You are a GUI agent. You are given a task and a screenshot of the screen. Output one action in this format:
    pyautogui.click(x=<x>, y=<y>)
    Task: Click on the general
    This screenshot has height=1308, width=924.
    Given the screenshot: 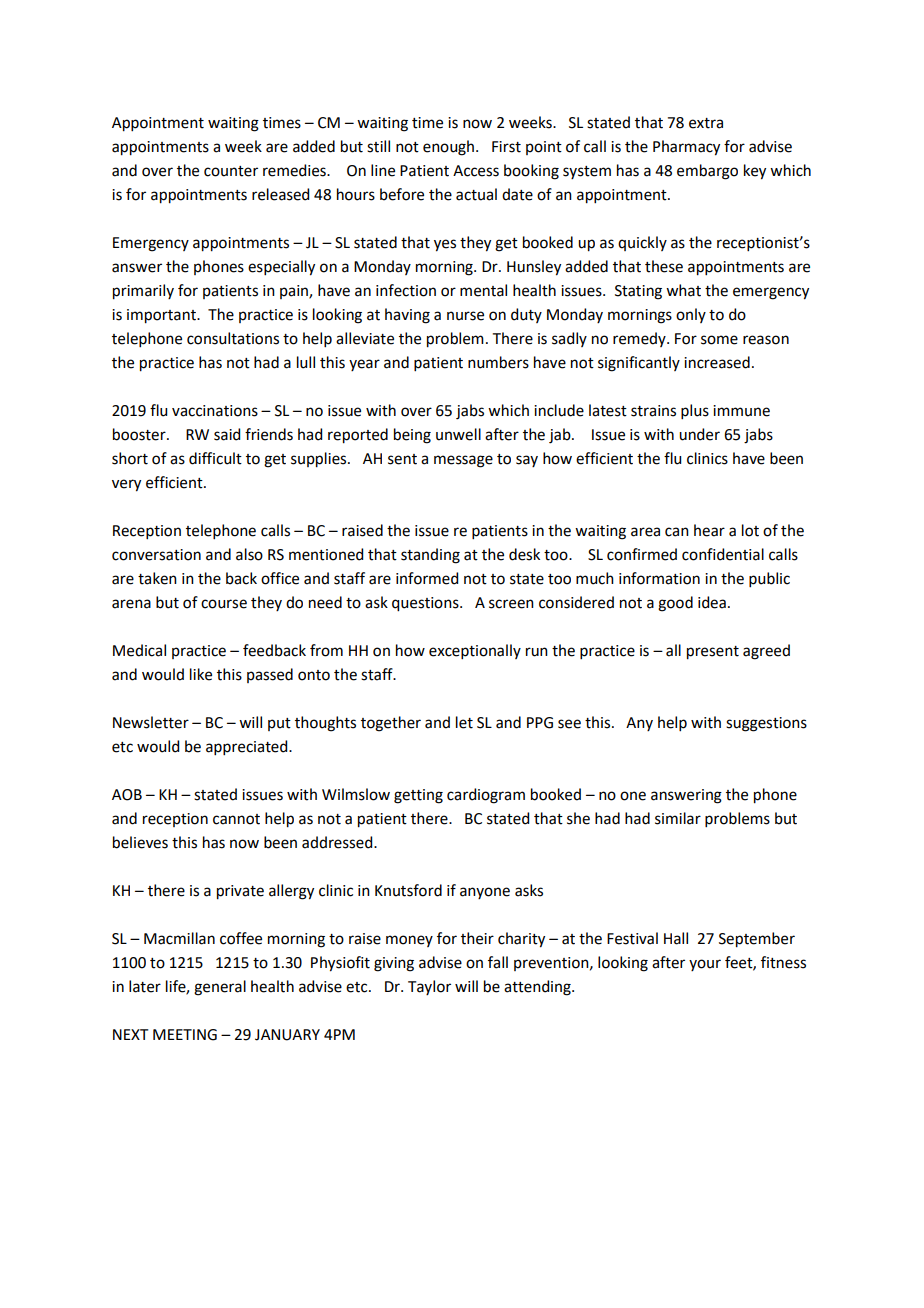 What is the action you would take?
    pyautogui.click(x=220, y=988)
